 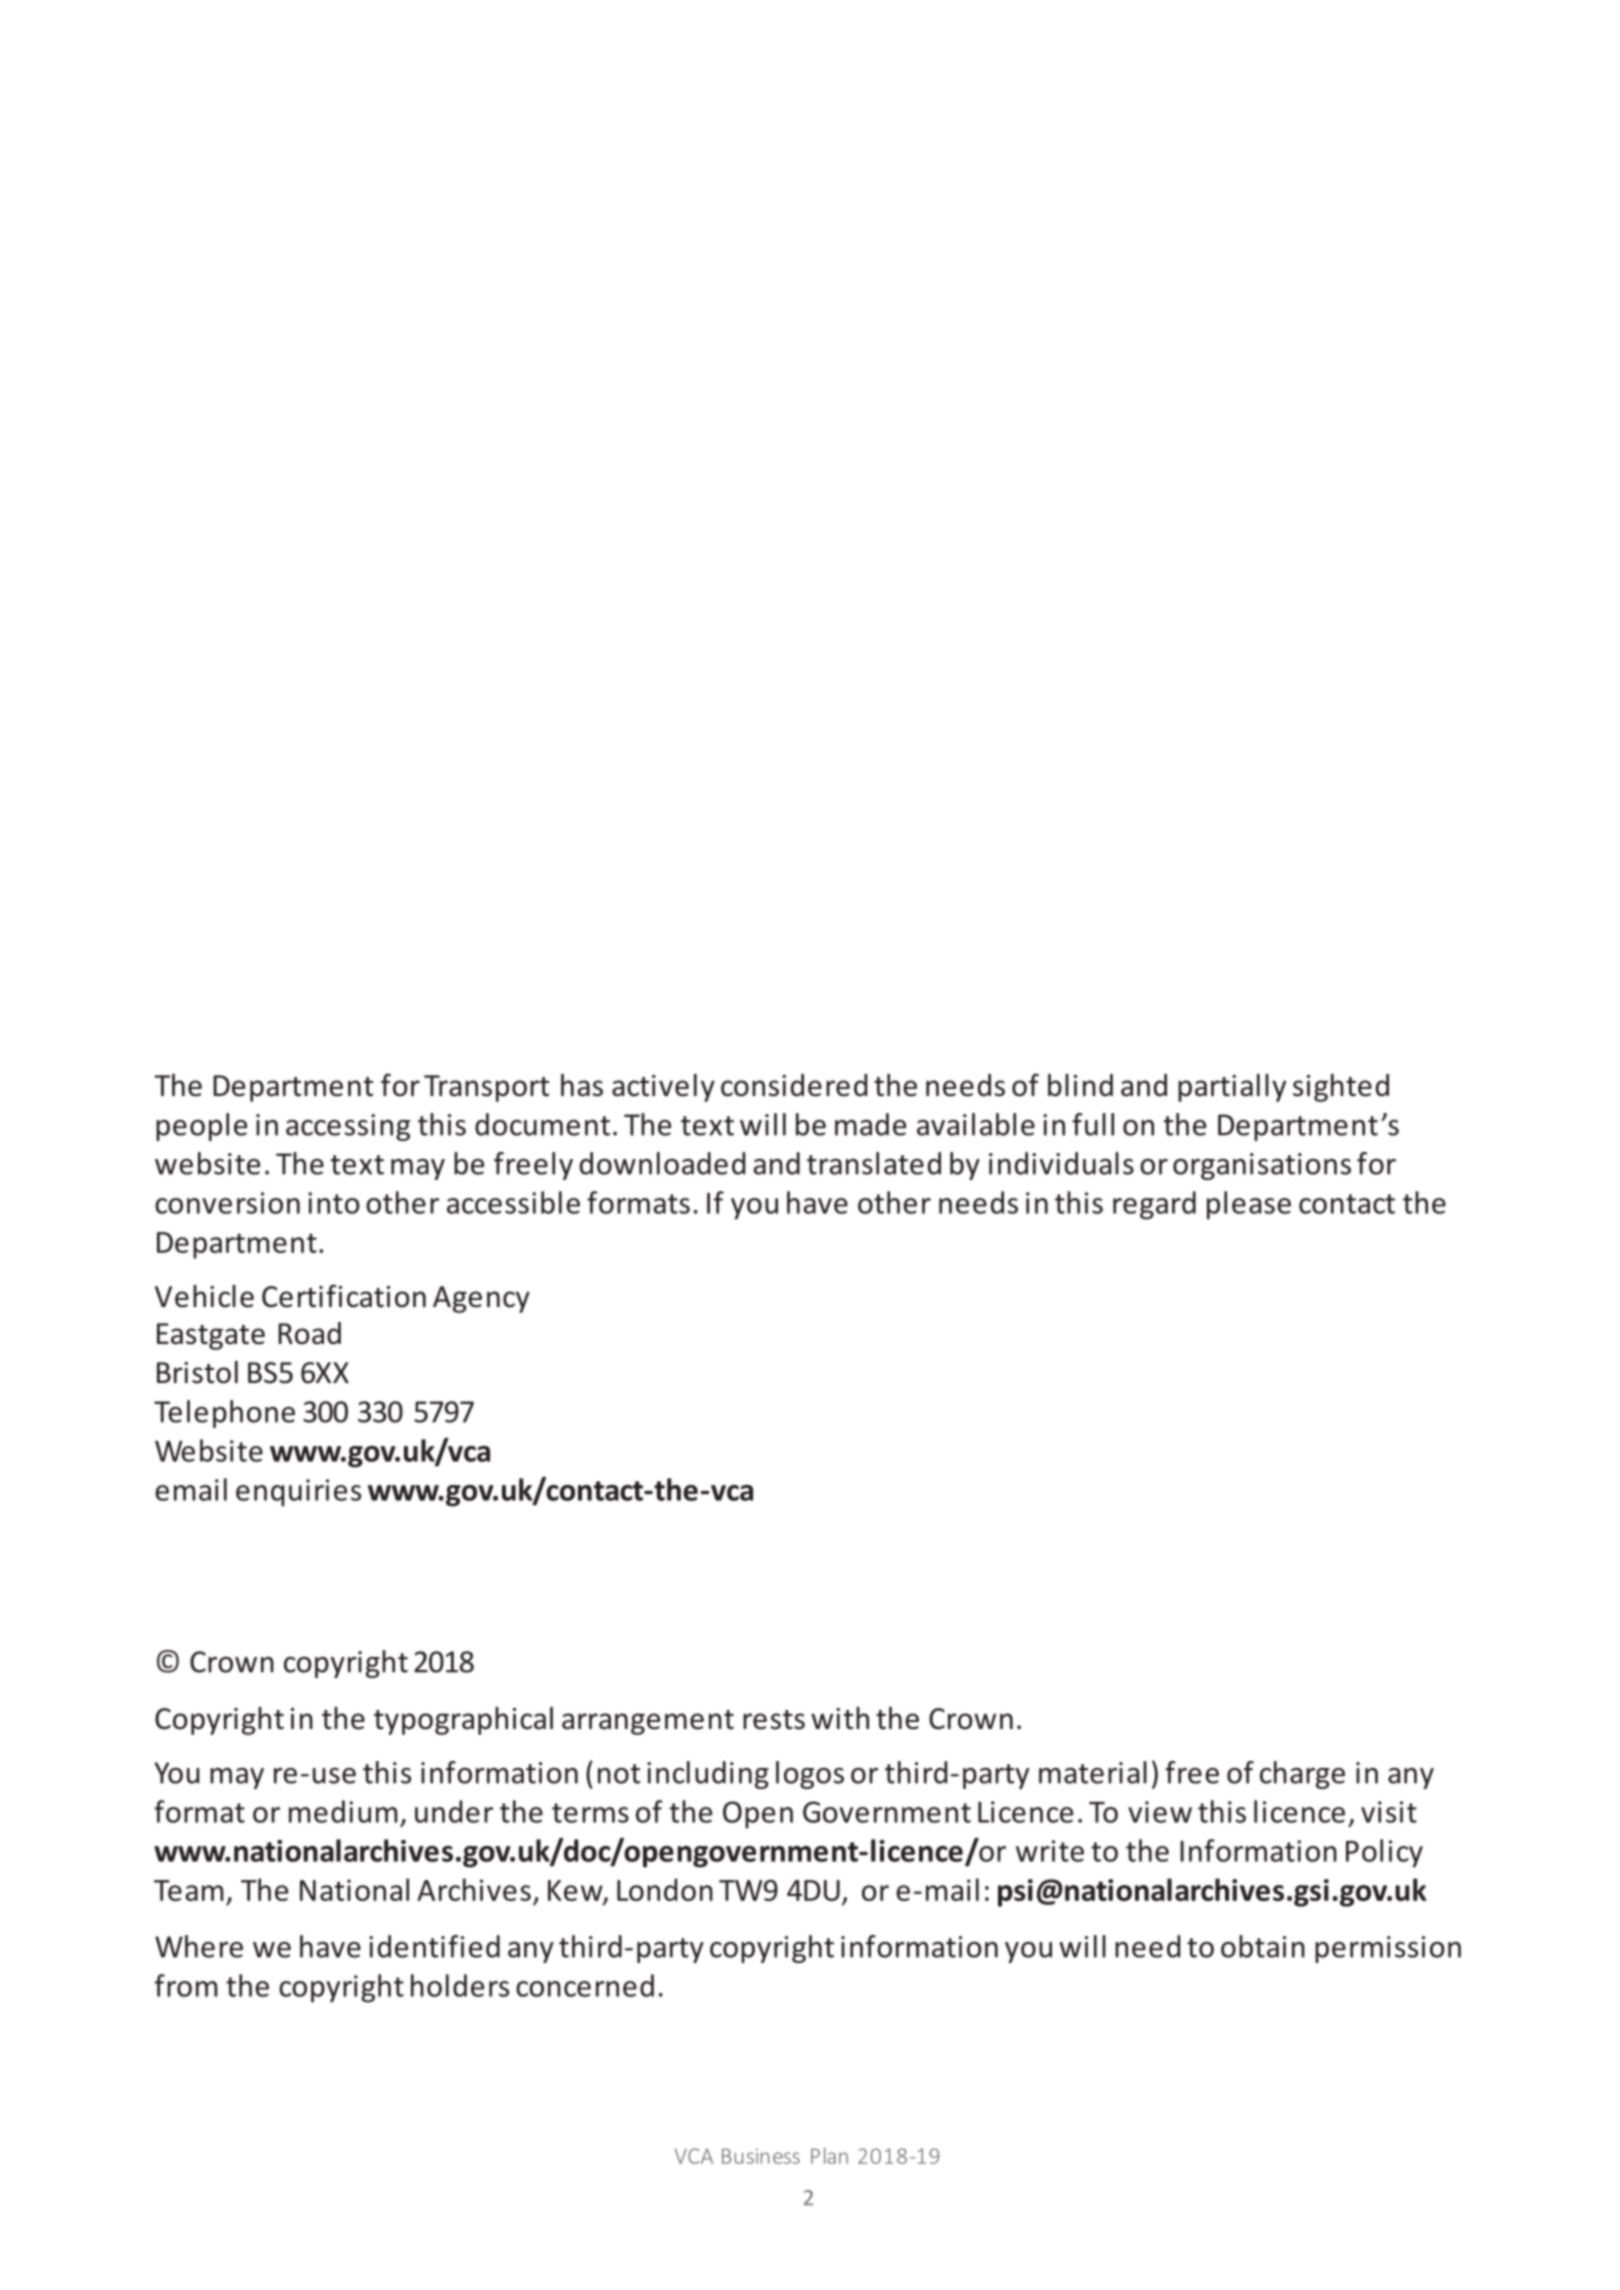 What do you see at coordinates (794, 1085) in the screenshot?
I see `considered` at bounding box center [794, 1085].
